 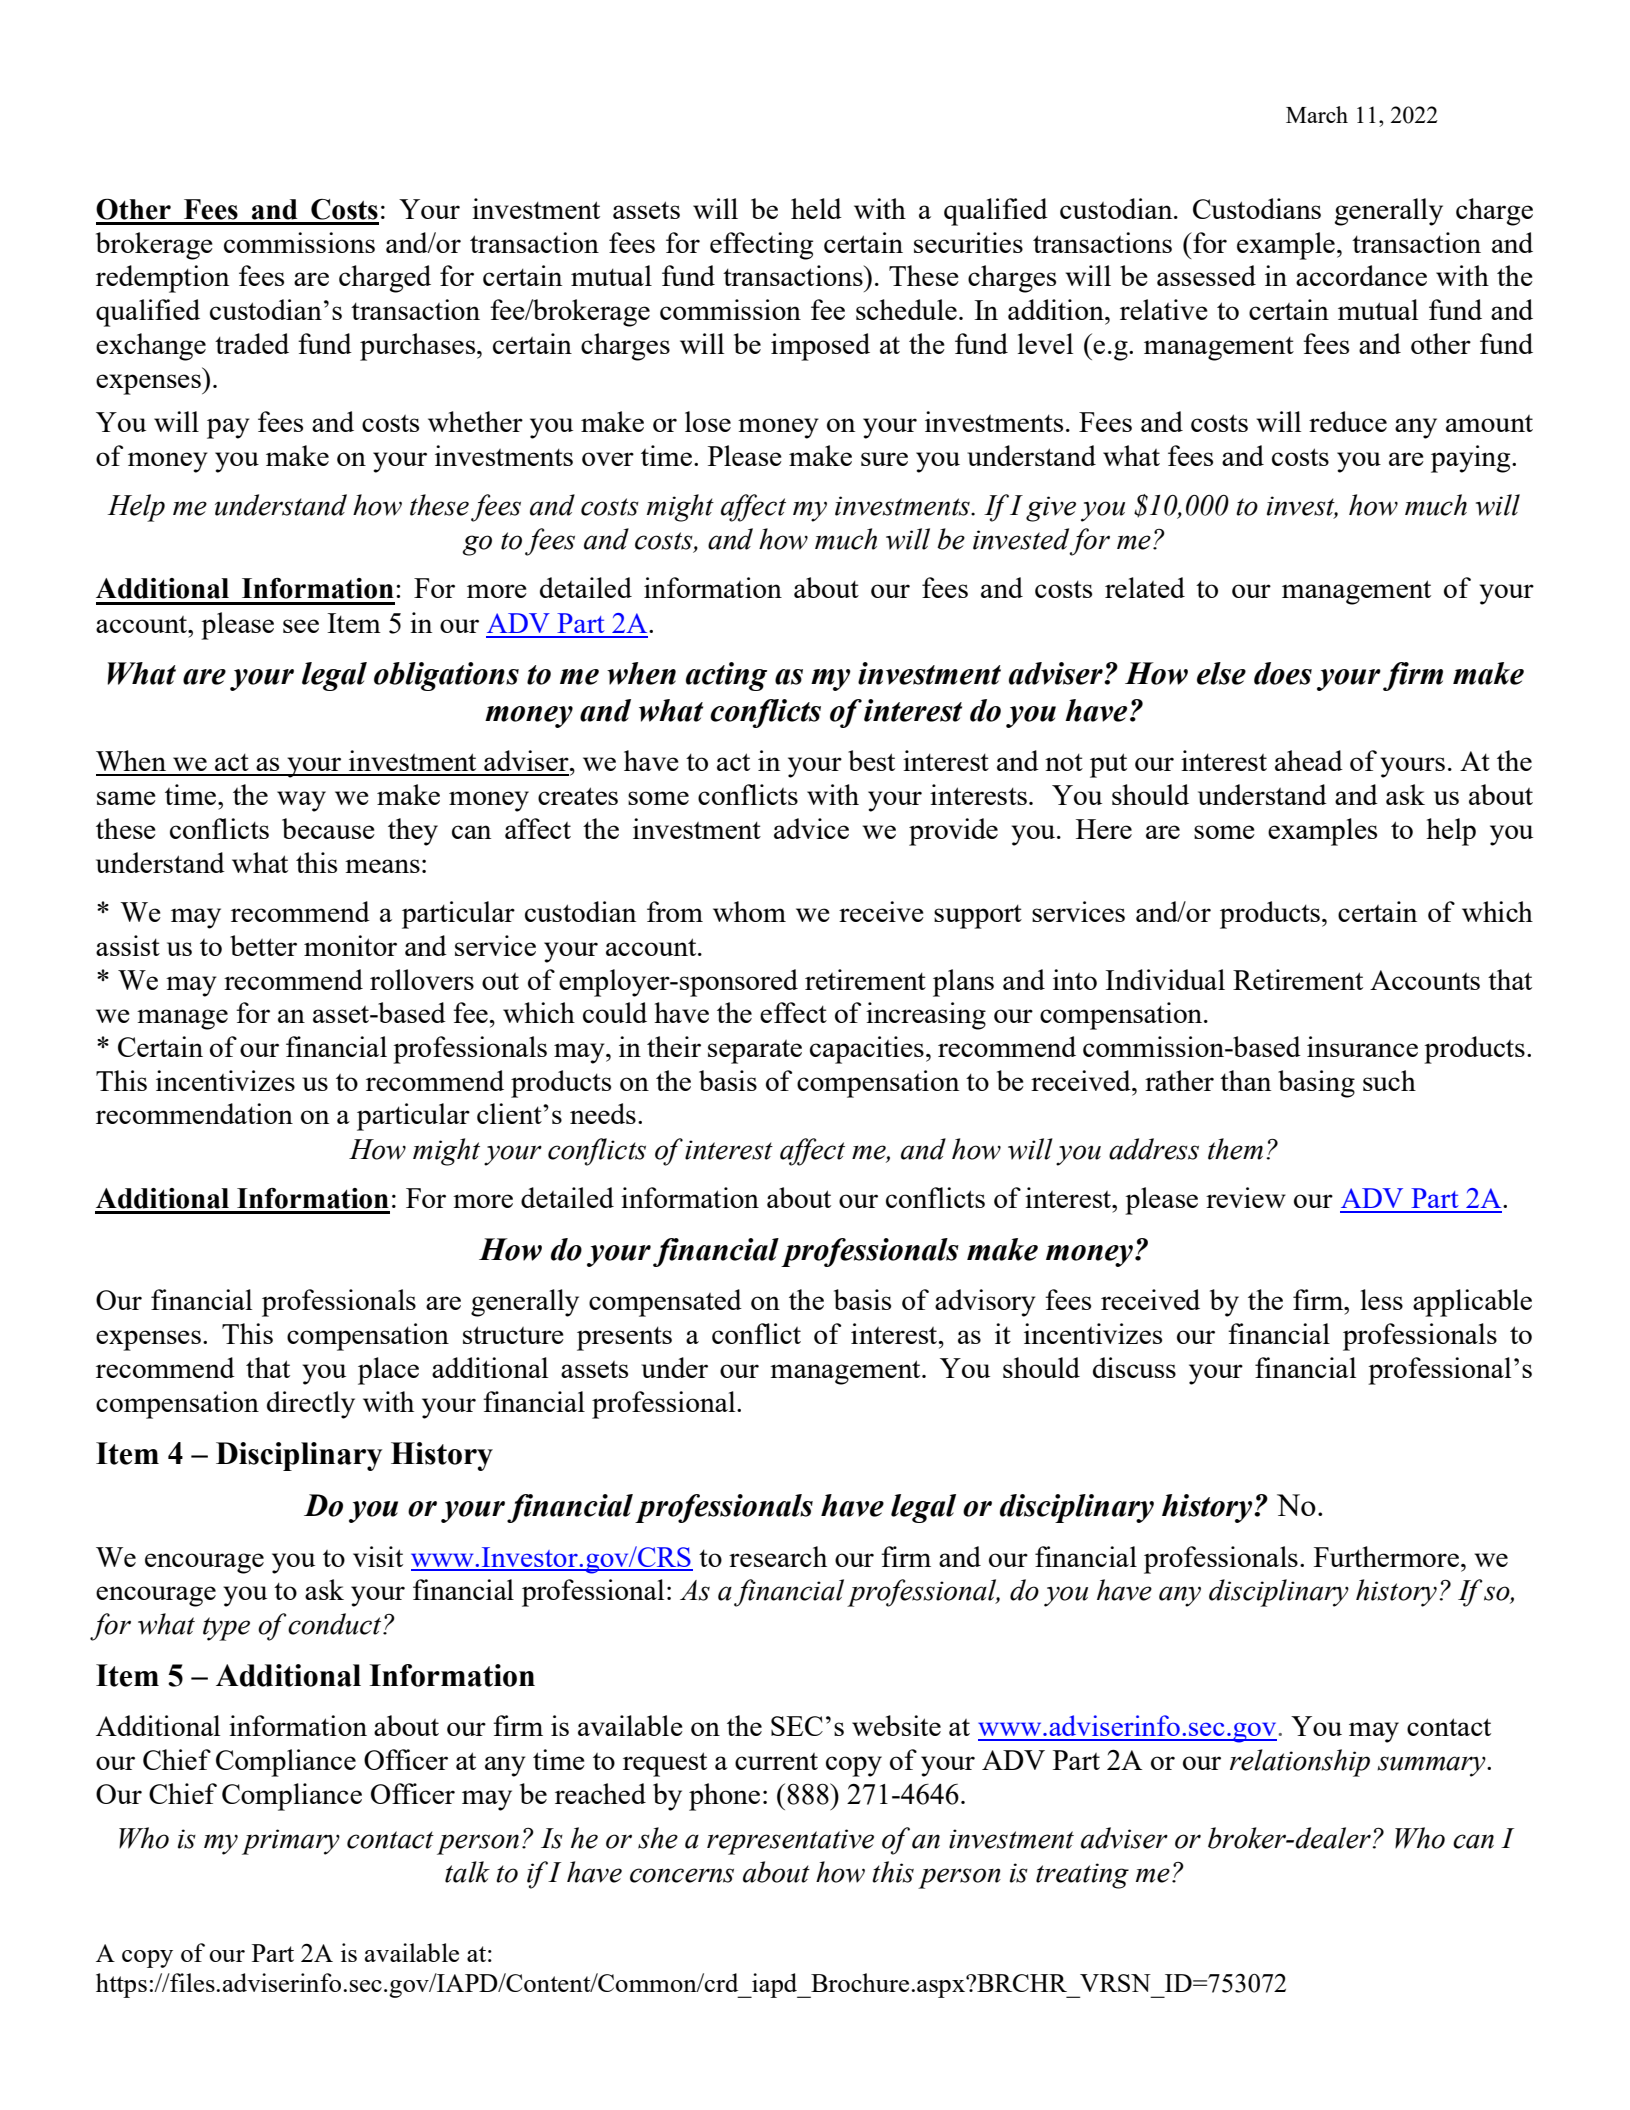 I want to click on March, so click(x=1317, y=114).
